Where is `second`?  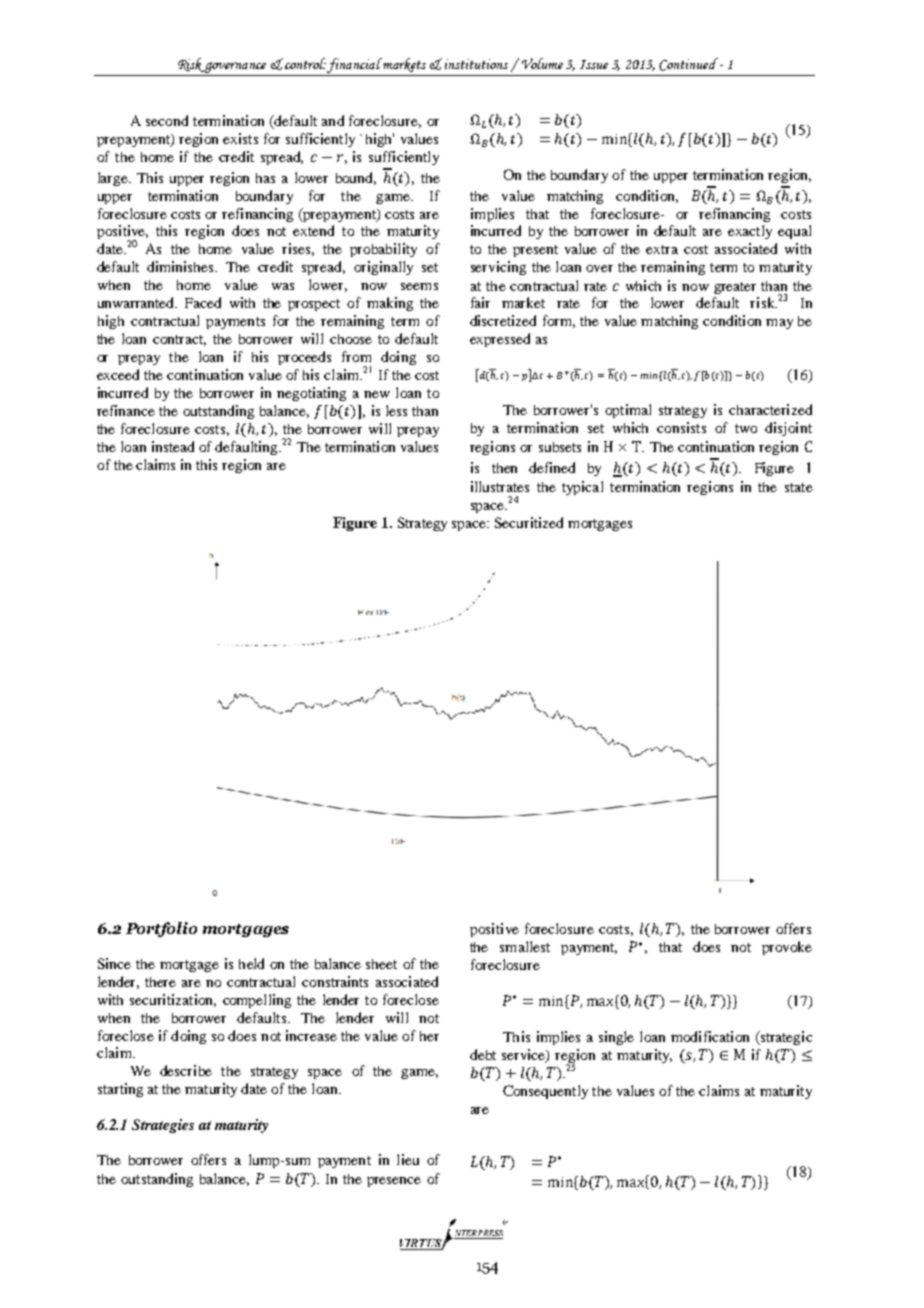
second is located at coordinates (167, 120).
